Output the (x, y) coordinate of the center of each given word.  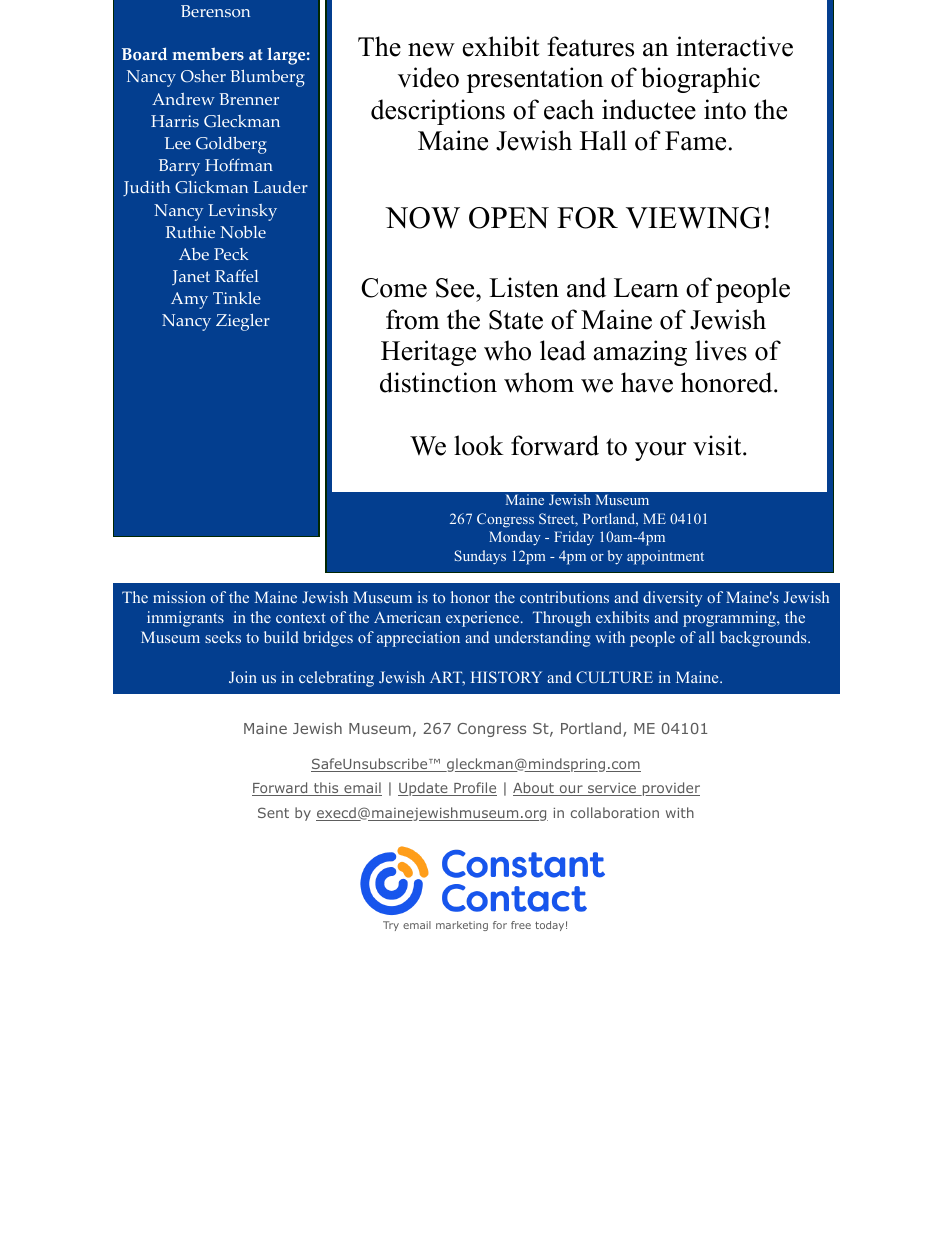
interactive (734, 46)
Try (391, 926)
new (431, 50)
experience (484, 619)
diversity (673, 599)
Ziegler (243, 322)
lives (721, 350)
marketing (462, 926)
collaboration (615, 812)
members (208, 54)
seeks (223, 637)
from (413, 319)
